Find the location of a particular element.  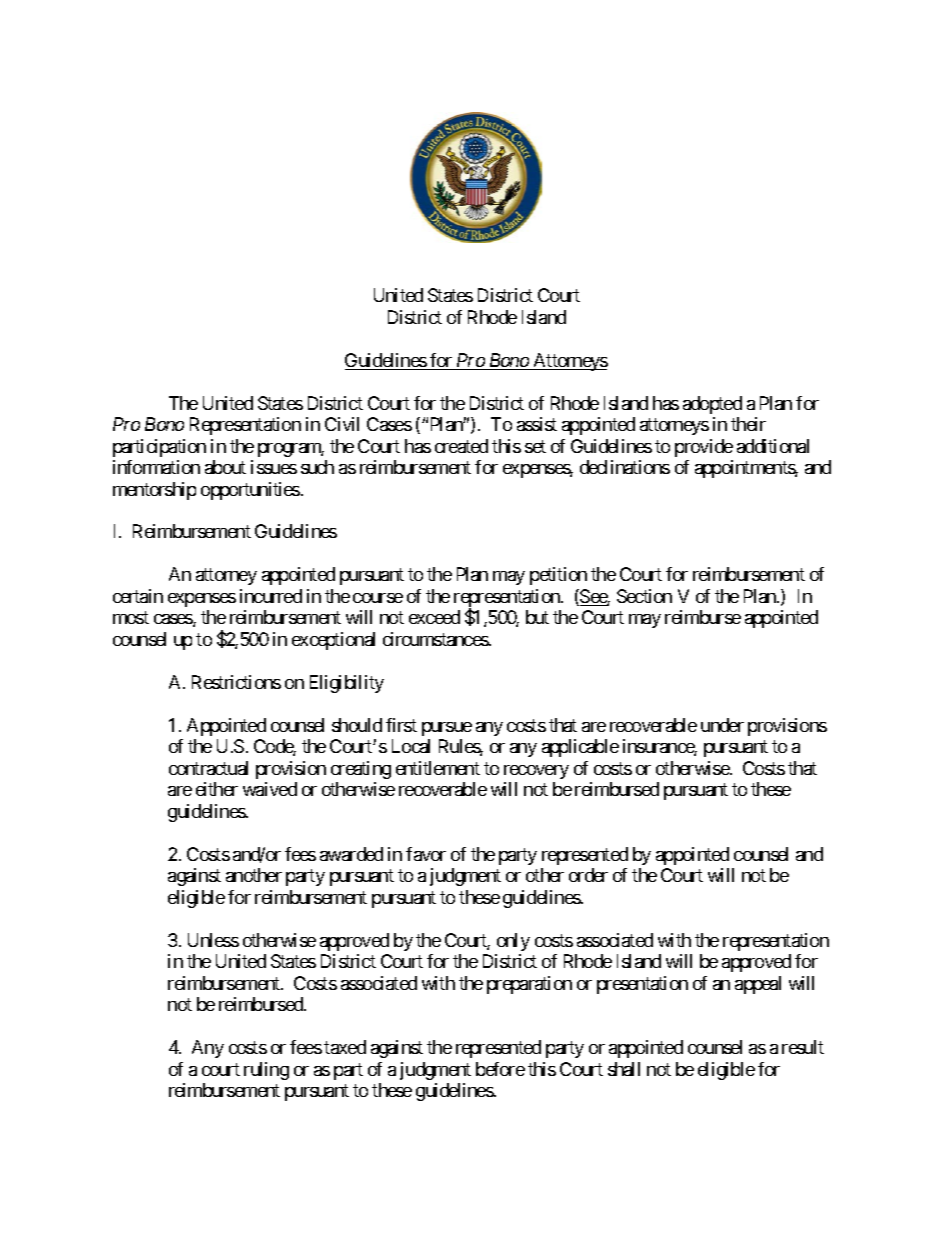

their is located at coordinates (748, 424).
